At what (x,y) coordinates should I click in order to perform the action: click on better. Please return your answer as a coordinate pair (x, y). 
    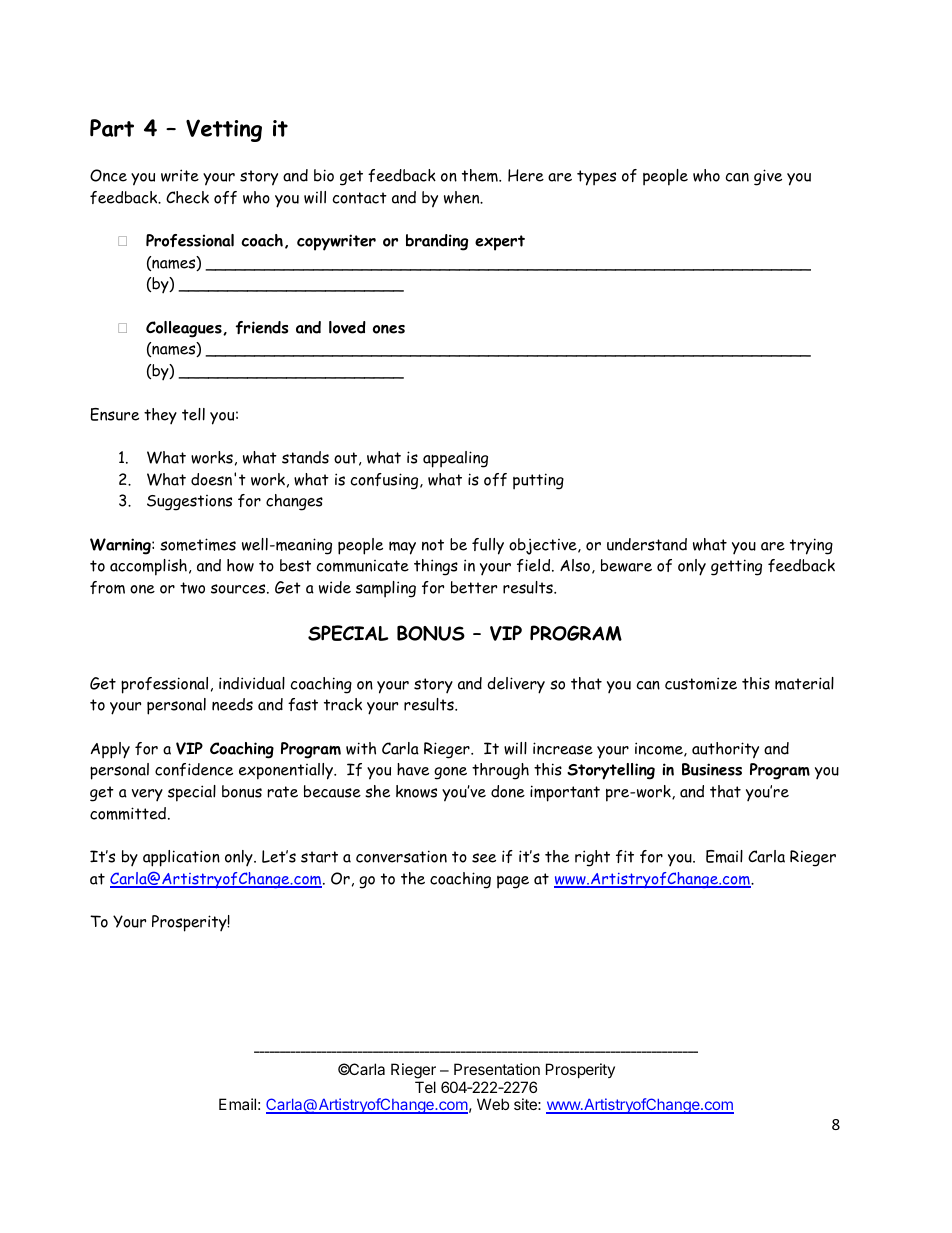
    Looking at the image, I should click on (474, 587).
